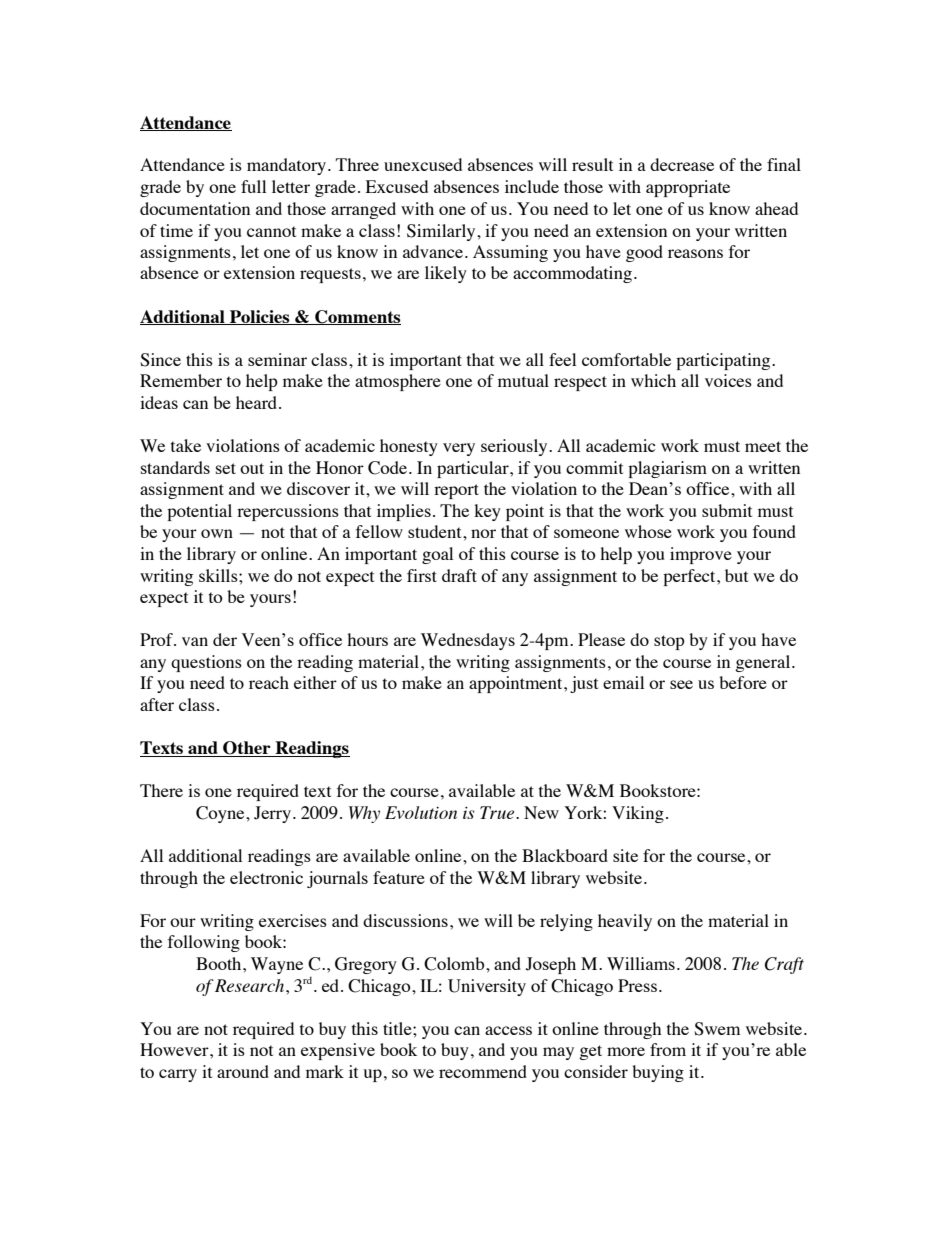 The height and width of the screenshot is (1233, 952). Describe the element at coordinates (483, 1071) in the screenshot. I see `recommend` at that location.
